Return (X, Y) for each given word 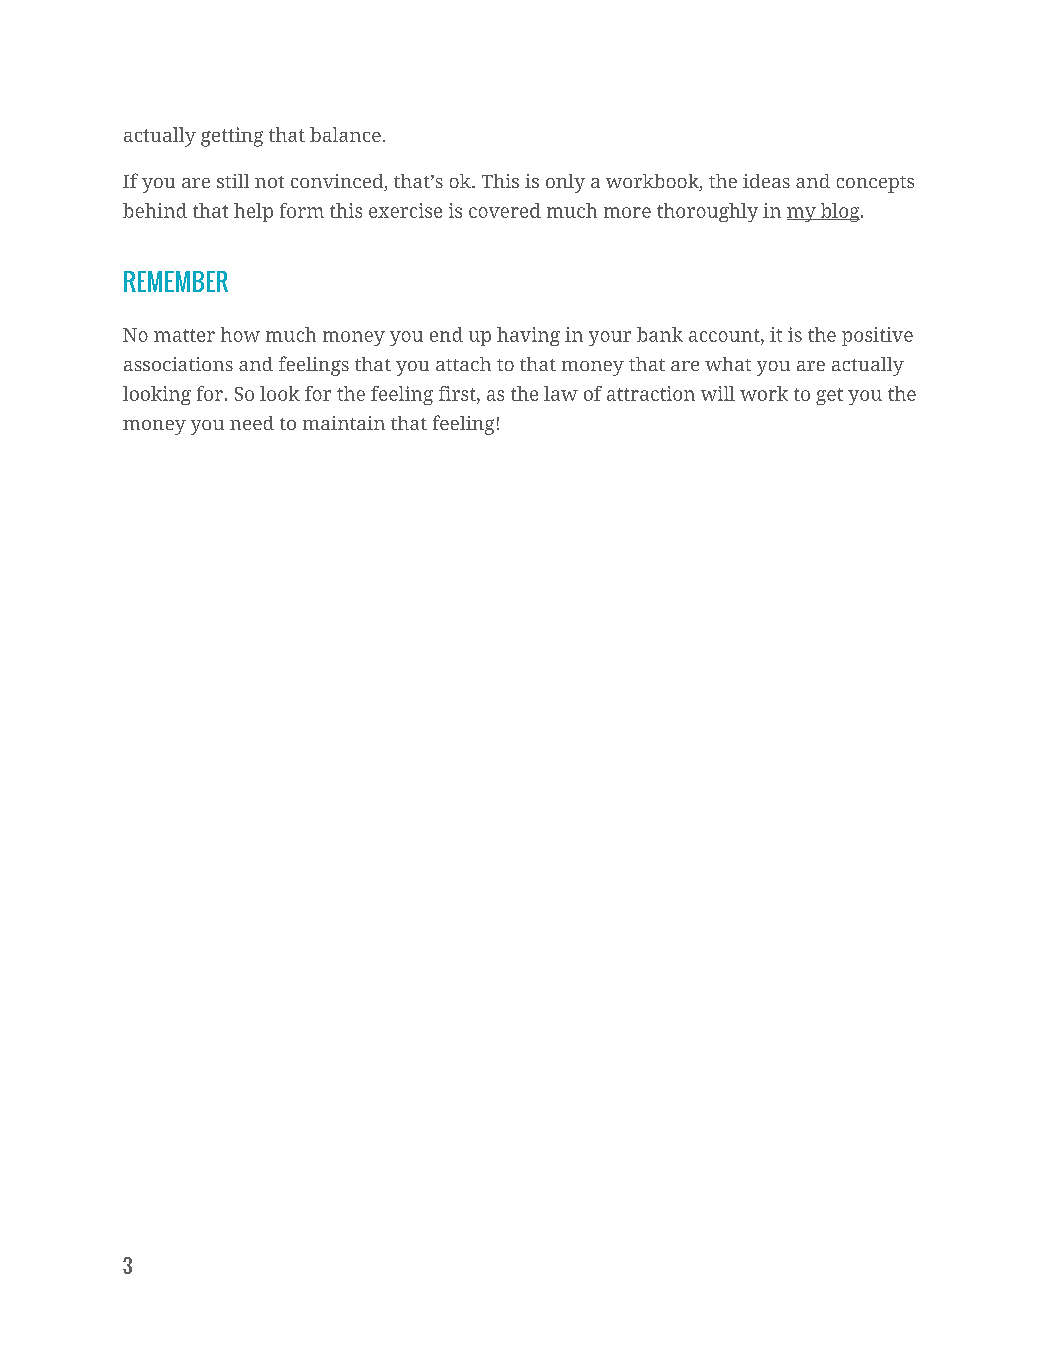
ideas (766, 181)
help (253, 212)
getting (232, 137)
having (528, 336)
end (446, 334)
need (252, 423)
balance (345, 134)
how (240, 334)
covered (505, 210)
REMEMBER (176, 281)
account (725, 335)
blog (840, 212)
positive (877, 336)
